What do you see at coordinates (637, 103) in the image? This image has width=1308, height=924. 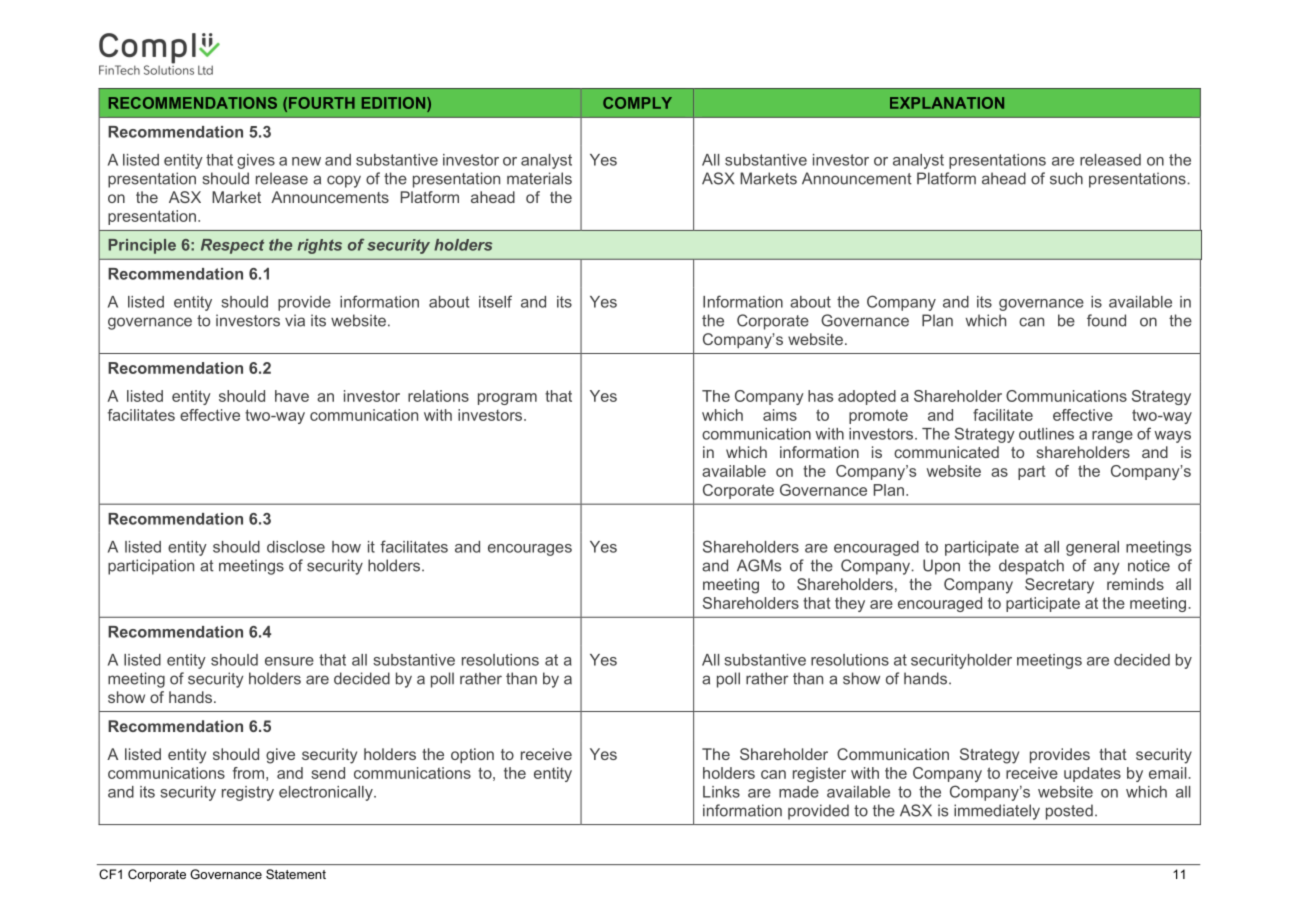 I see `COMPLY` at bounding box center [637, 103].
